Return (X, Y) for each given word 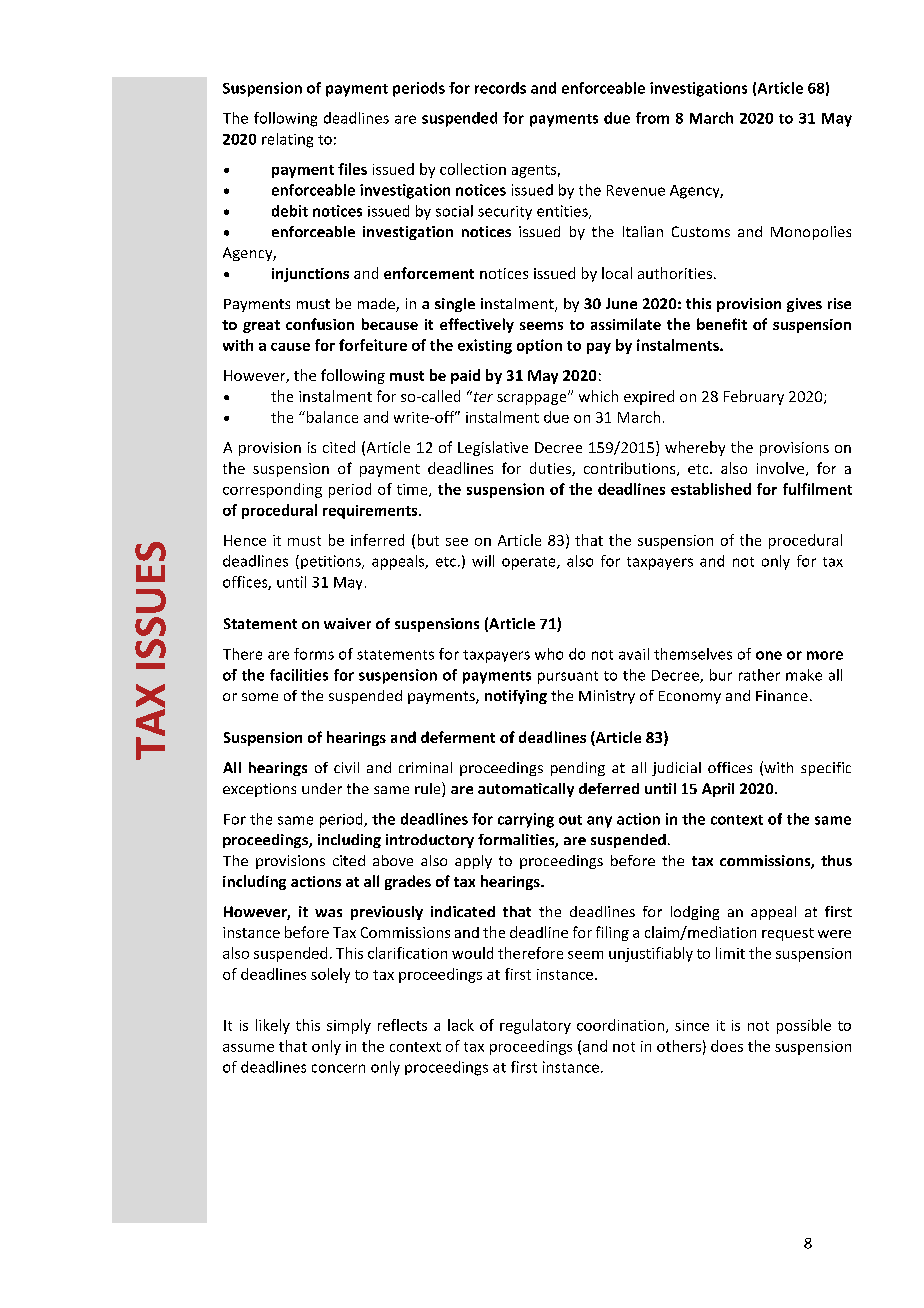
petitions (332, 562)
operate (530, 563)
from (652, 118)
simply (349, 1026)
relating (287, 140)
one (769, 655)
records (500, 88)
